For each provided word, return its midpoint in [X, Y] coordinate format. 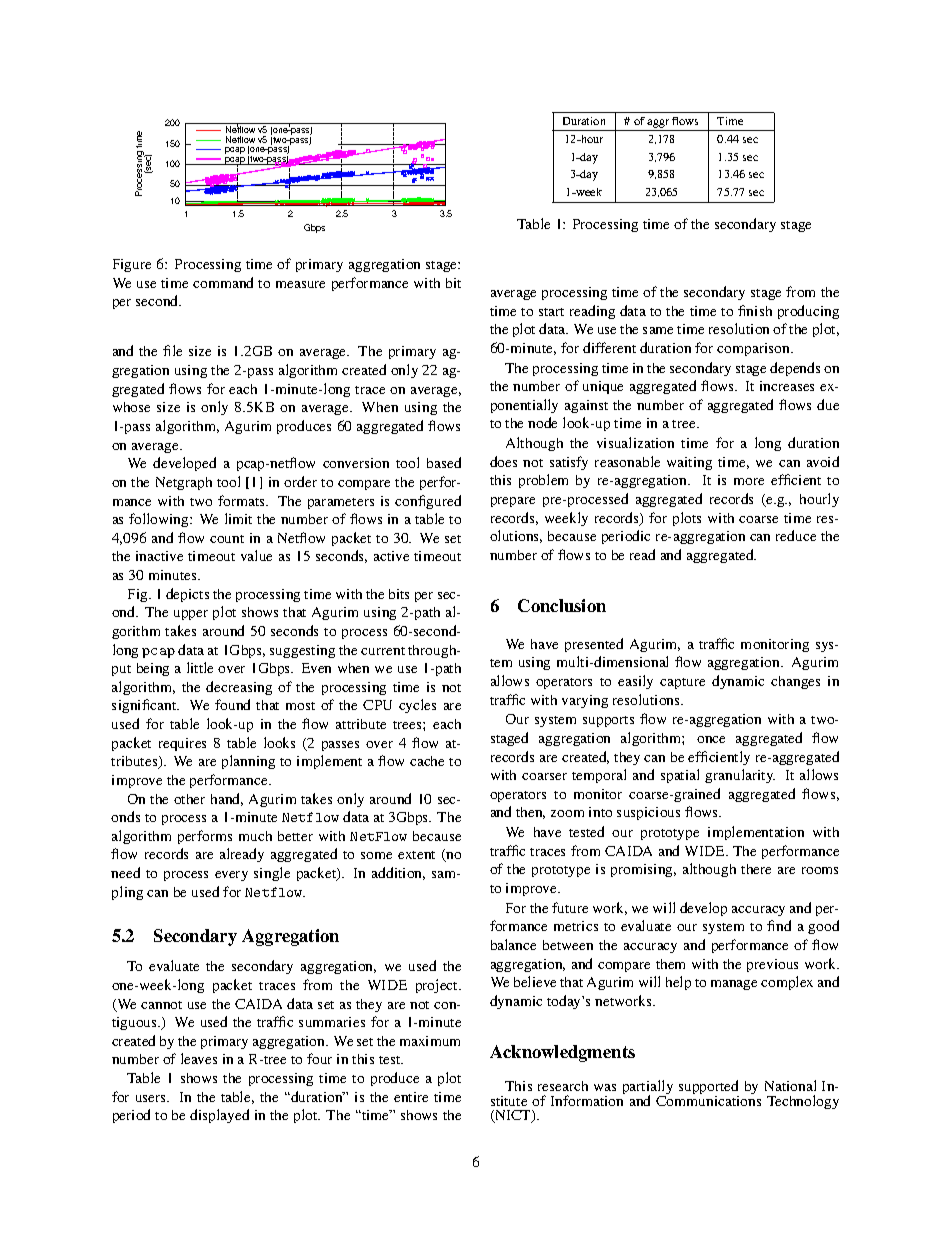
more [749, 481]
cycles [417, 706]
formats [243, 500]
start [551, 312]
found [232, 704]
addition [398, 873]
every [231, 876]
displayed [219, 1116]
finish [755, 310]
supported [709, 1088]
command [223, 282]
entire [411, 1097]
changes [795, 682]
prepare [513, 502]
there [756, 869]
